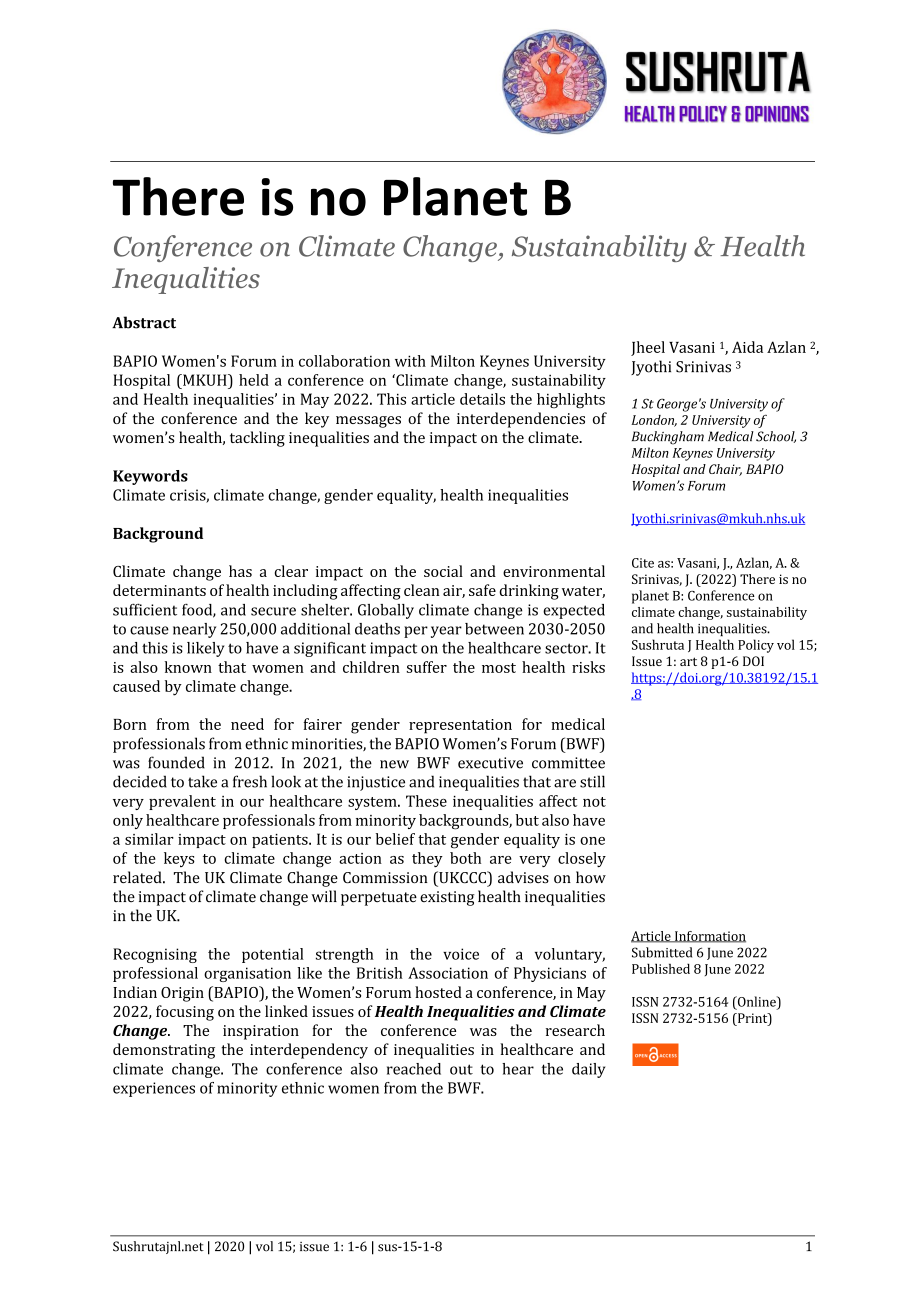 Image resolution: width=924 pixels, height=1308 pixels. Describe the element at coordinates (410, 361) in the document. I see `with` at that location.
